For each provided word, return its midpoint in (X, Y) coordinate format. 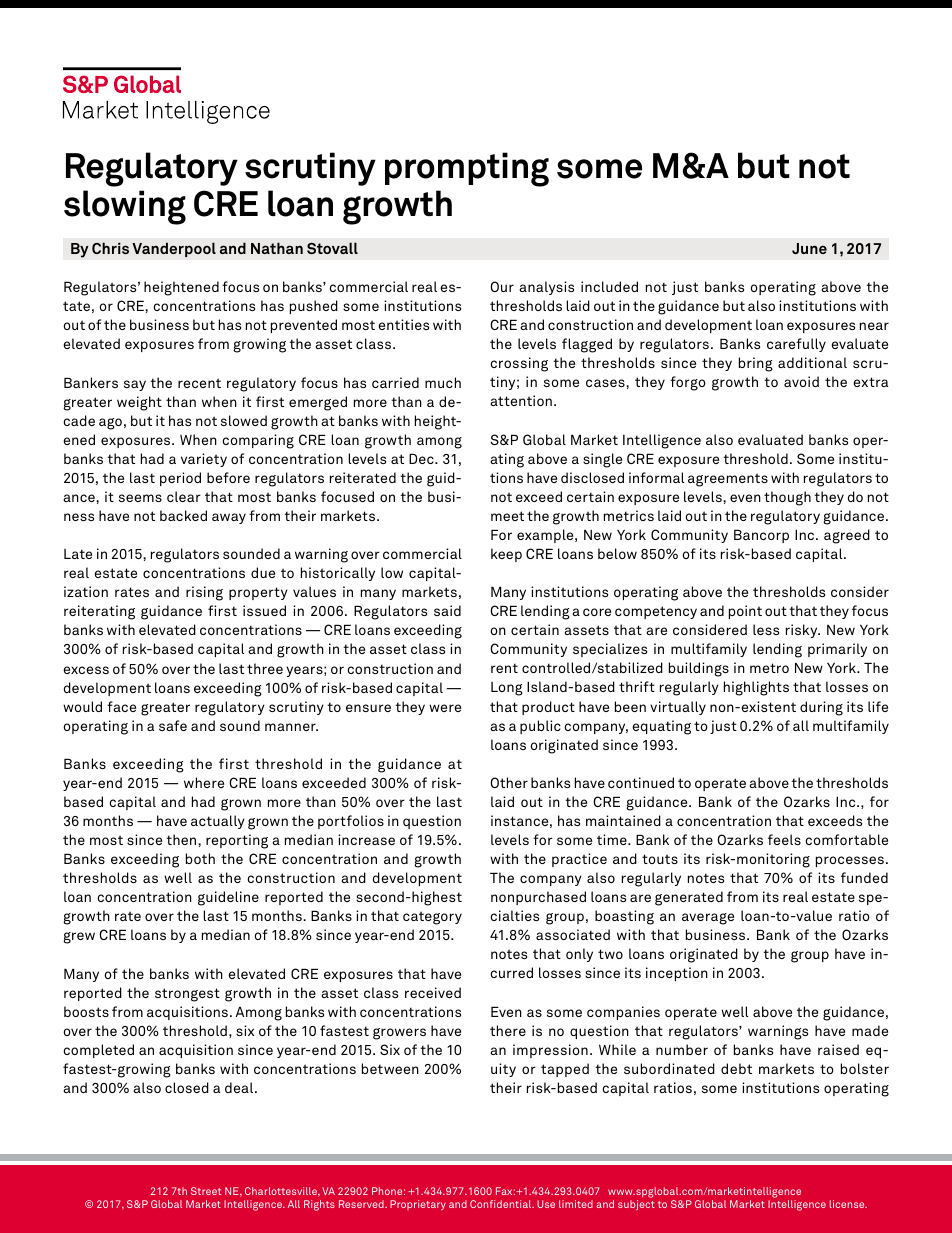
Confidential (502, 1204)
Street (206, 1191)
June (809, 248)
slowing (125, 207)
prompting (467, 169)
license (848, 1204)
